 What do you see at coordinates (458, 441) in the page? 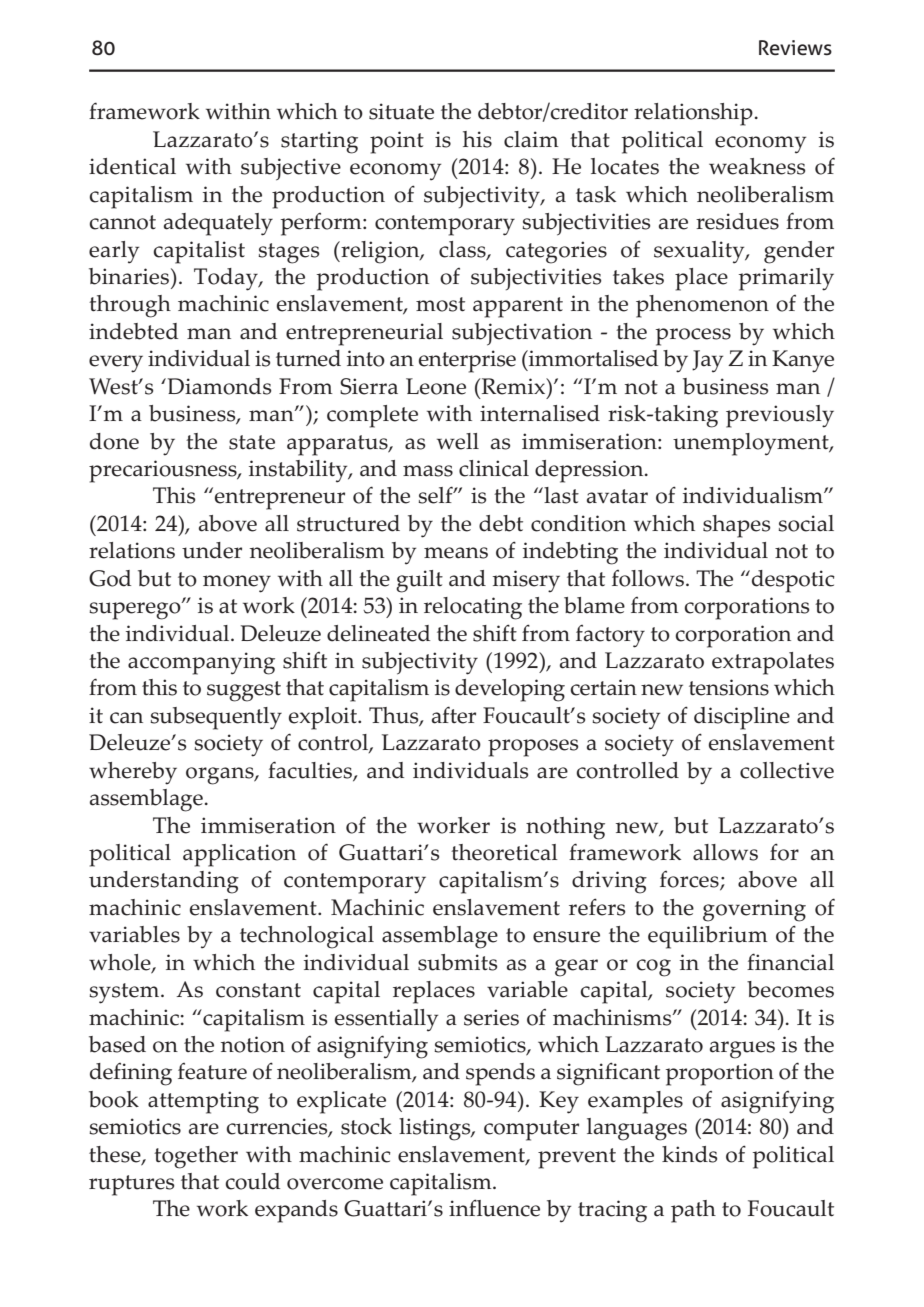
I see `well` at bounding box center [458, 441].
